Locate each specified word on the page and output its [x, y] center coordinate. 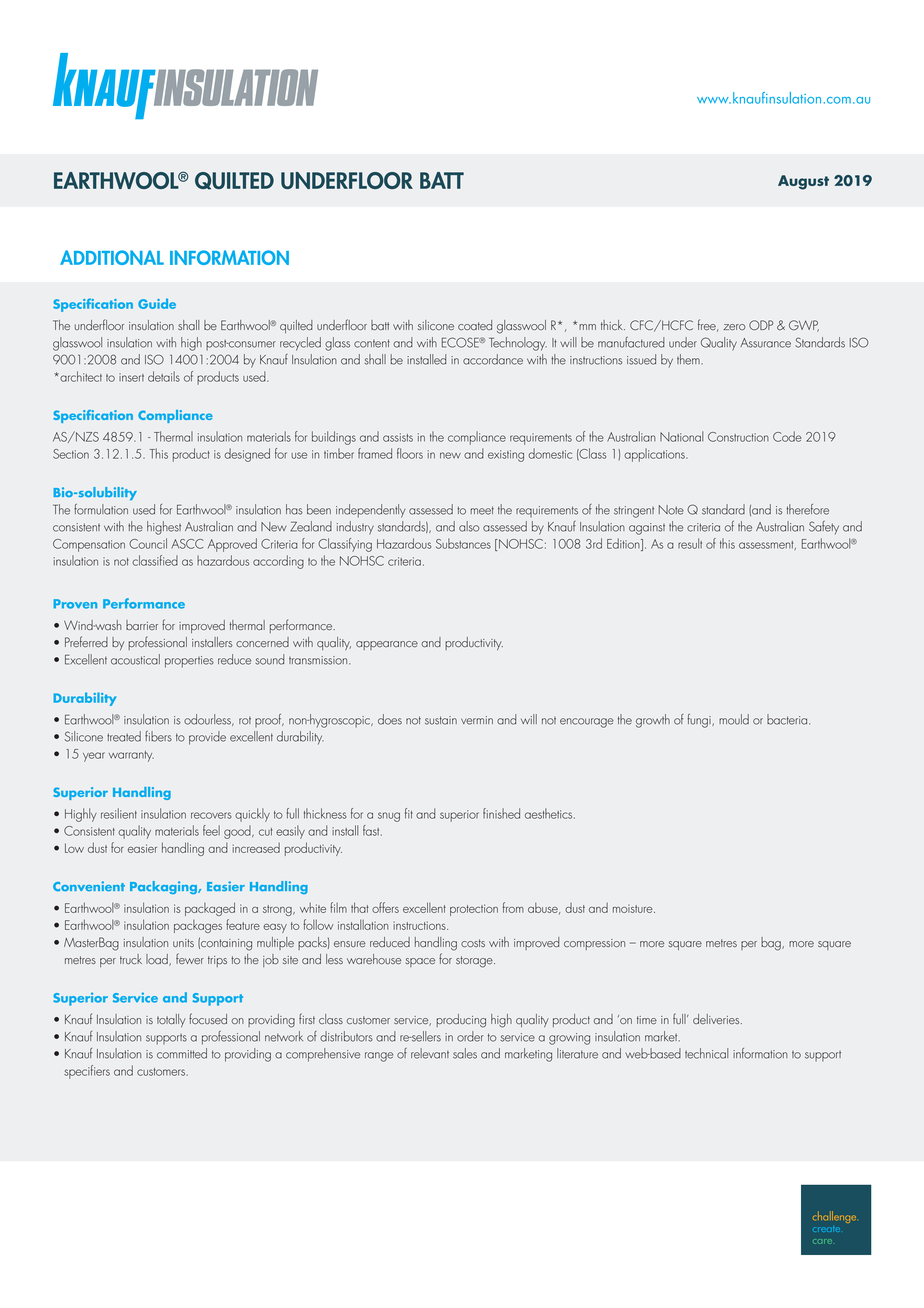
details [164, 376]
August [803, 182]
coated [475, 325]
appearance [387, 645]
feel [211, 830]
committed [182, 1053]
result [690, 543]
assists [398, 437]
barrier [142, 625]
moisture [634, 908]
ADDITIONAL [112, 257]
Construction [738, 437]
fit [409, 813]
